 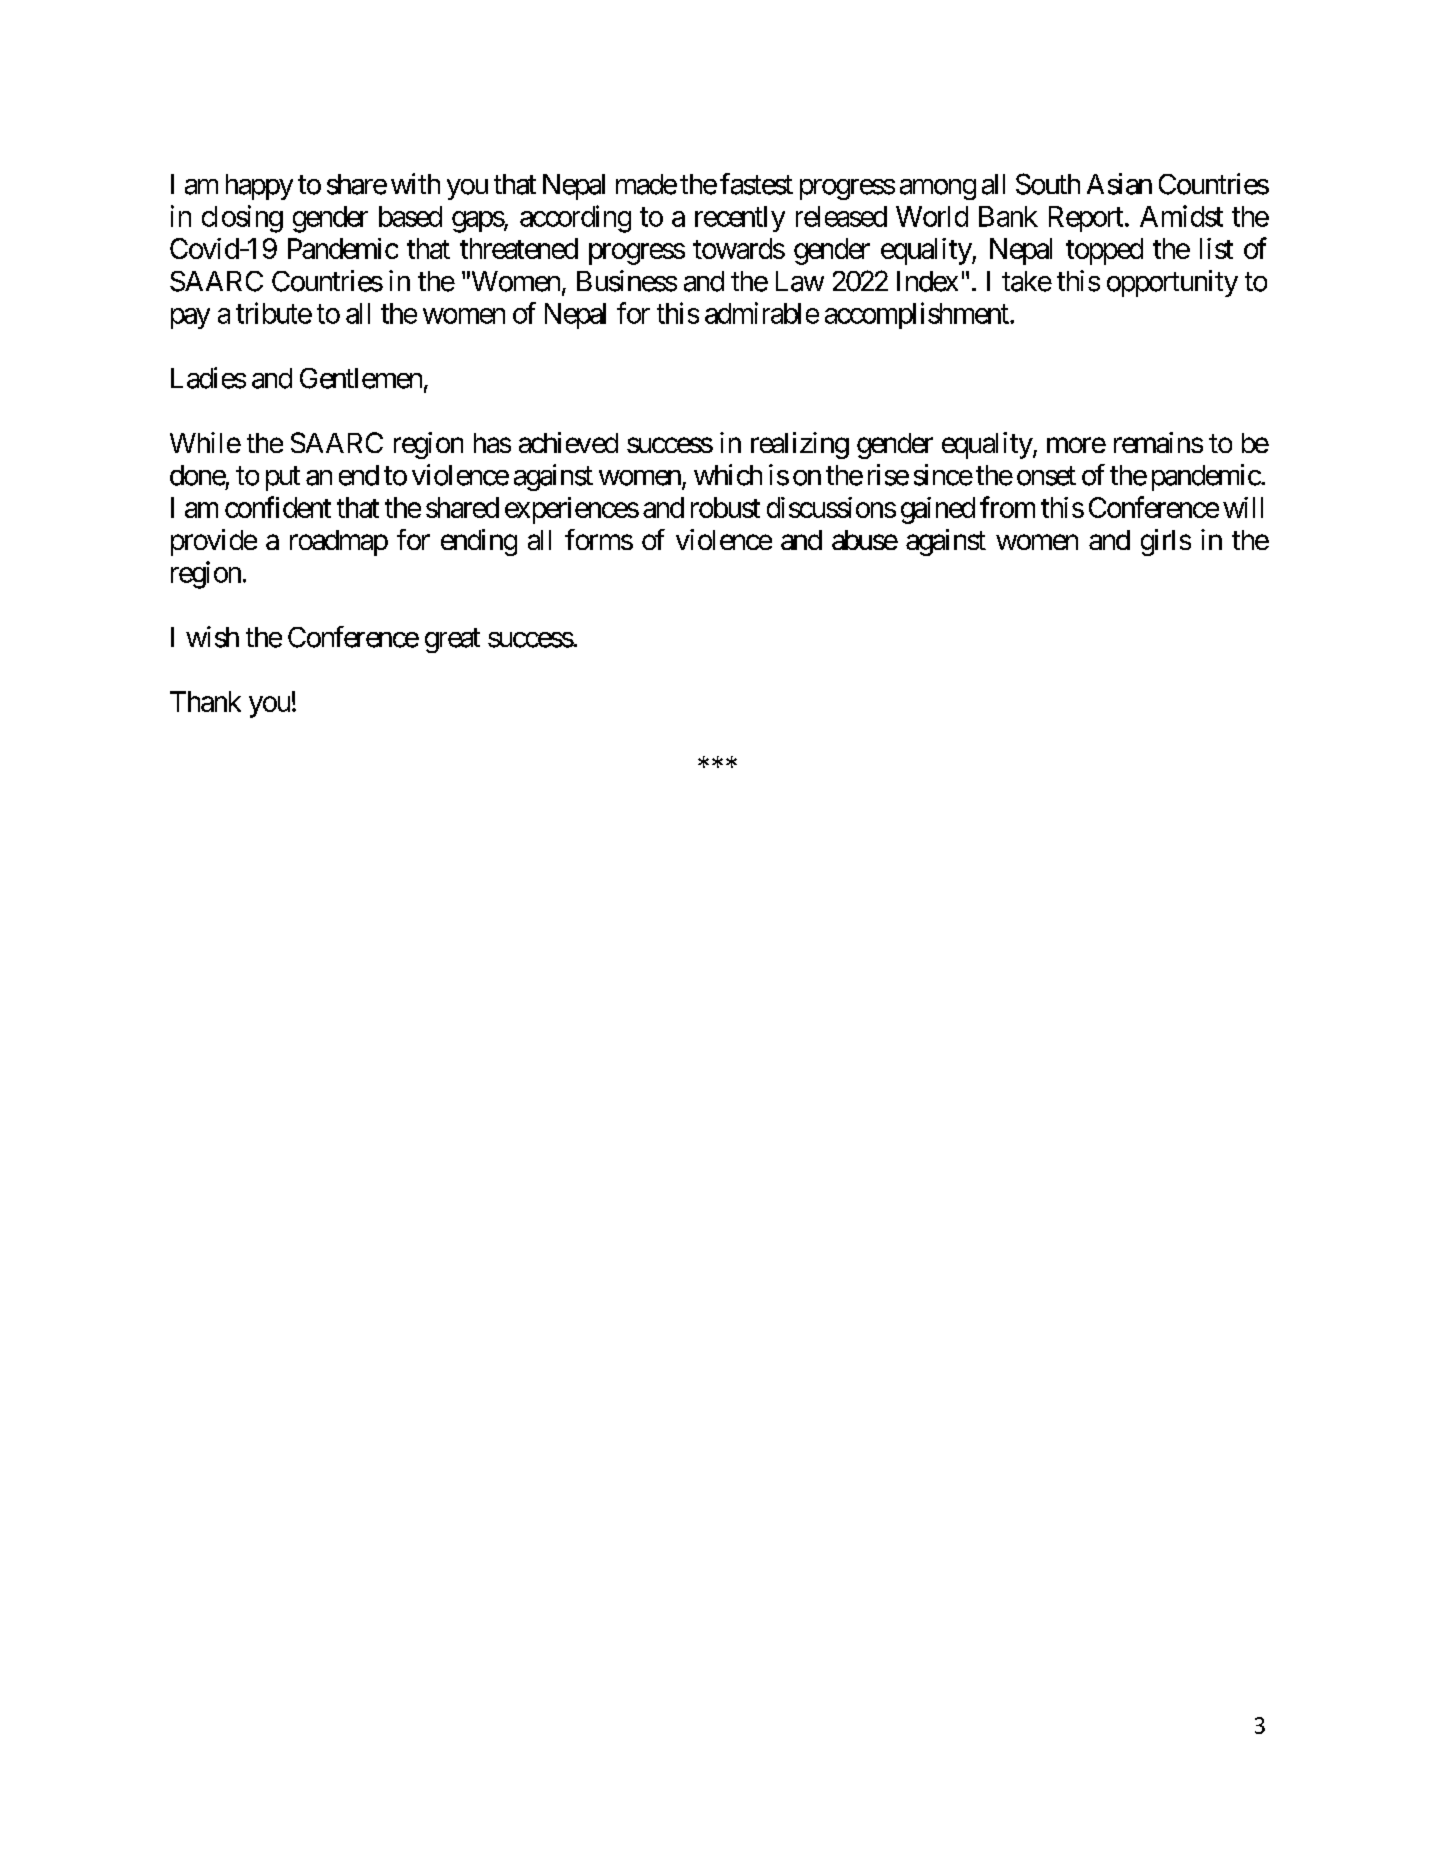 I want to click on fastest, so click(x=756, y=184).
